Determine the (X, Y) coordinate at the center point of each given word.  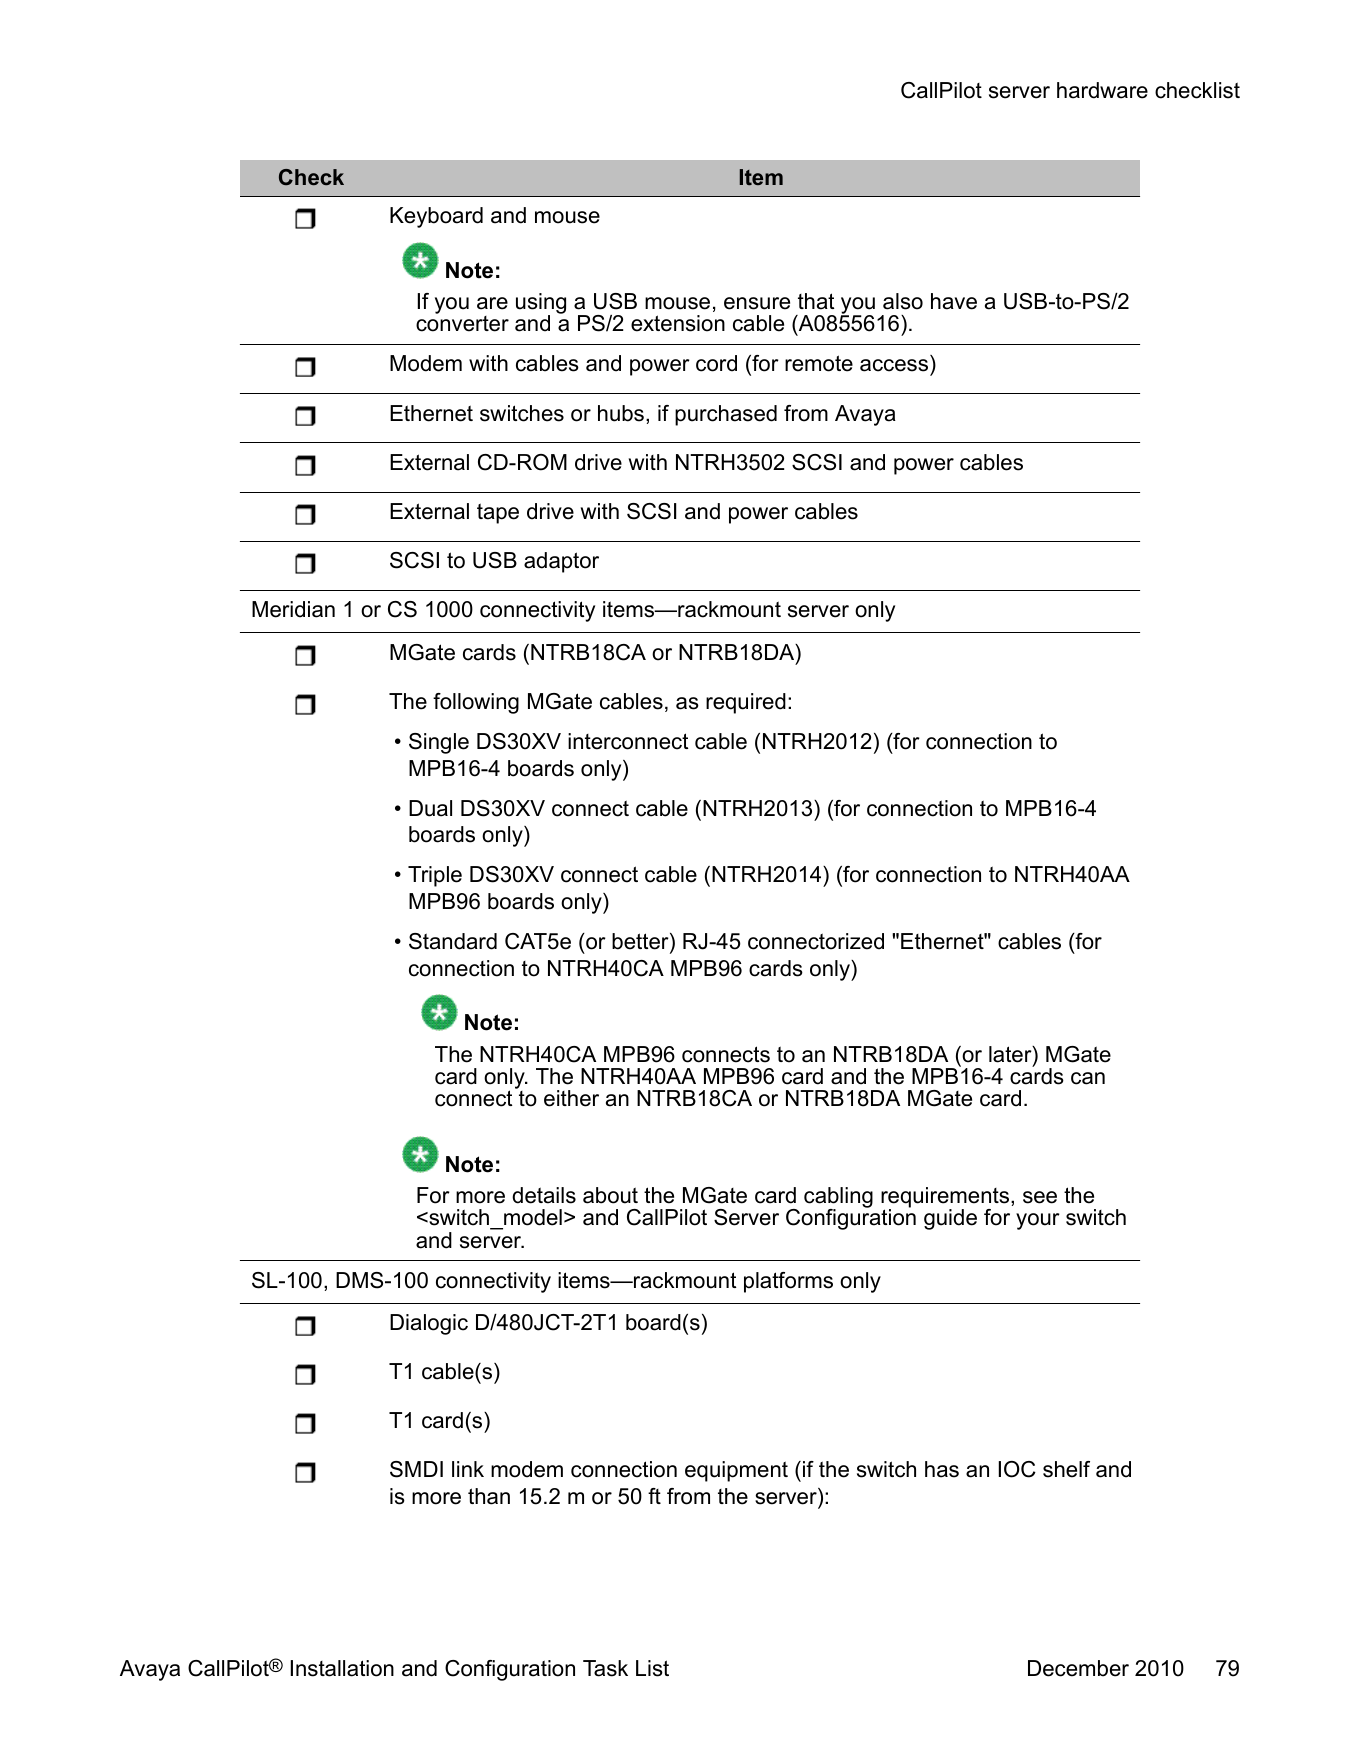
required (746, 703)
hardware (1102, 90)
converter (462, 324)
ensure (757, 303)
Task (605, 1668)
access (894, 365)
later (1011, 1055)
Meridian (293, 609)
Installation (342, 1668)
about (610, 1195)
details (544, 1195)
